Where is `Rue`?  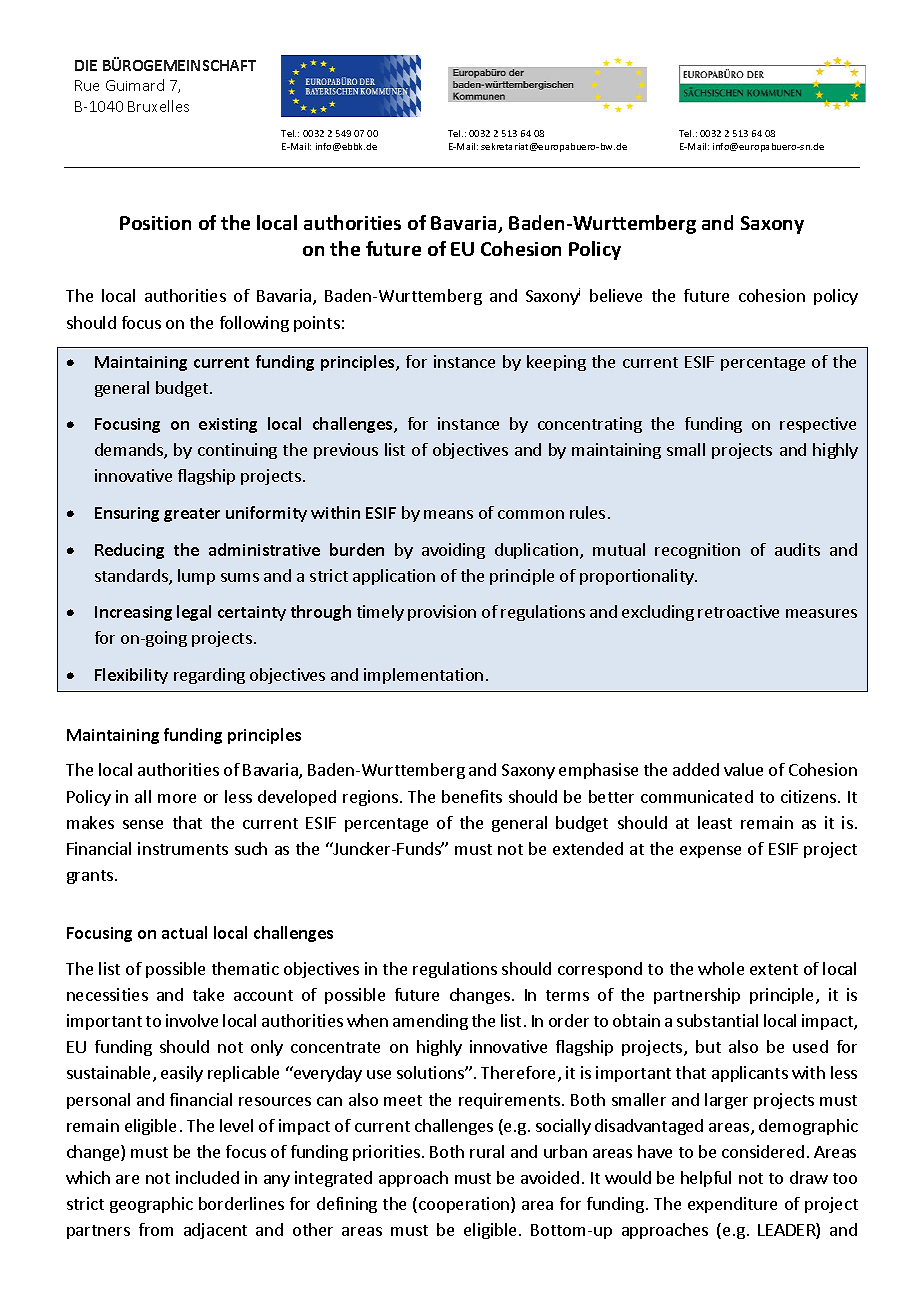 Rue is located at coordinates (87, 85).
